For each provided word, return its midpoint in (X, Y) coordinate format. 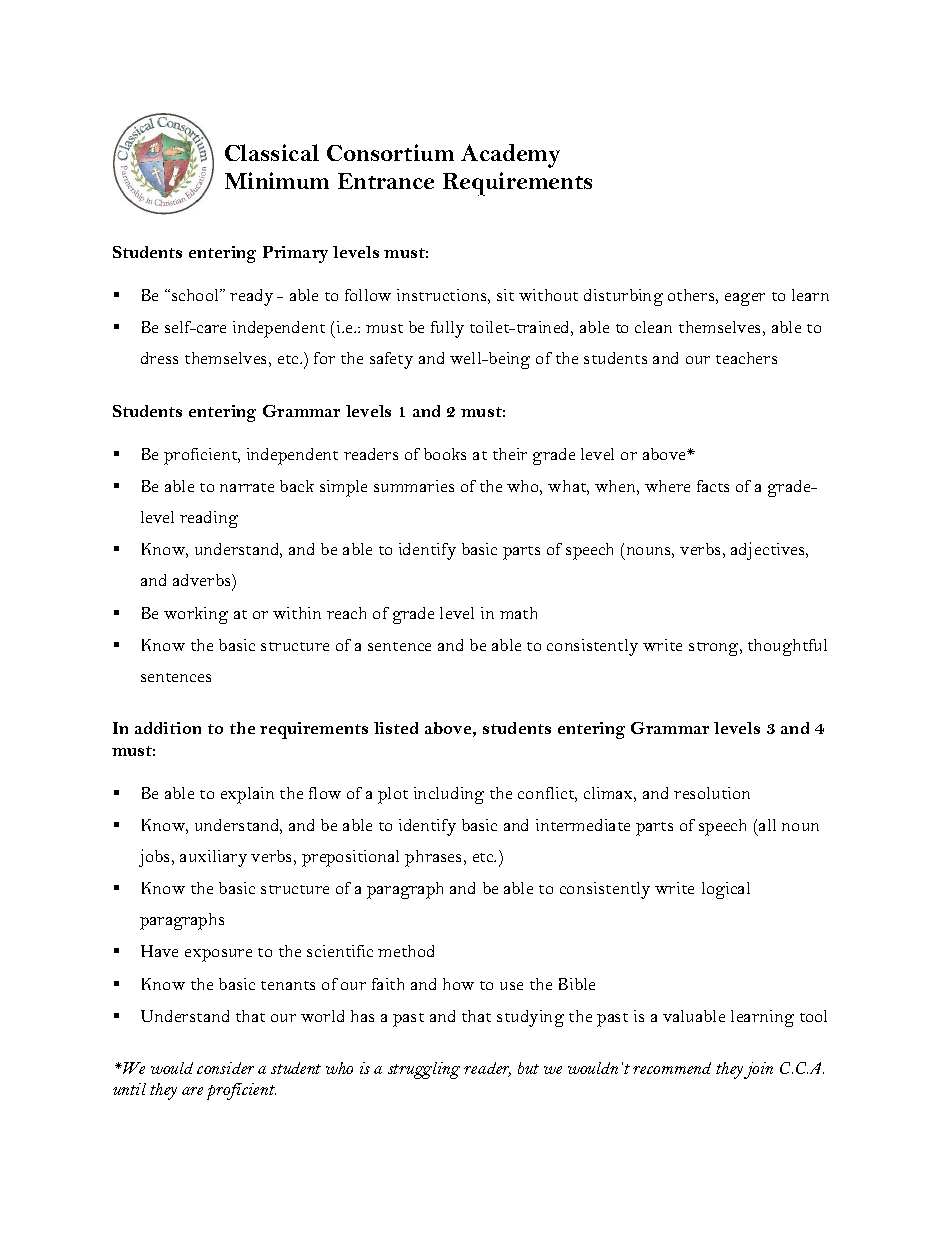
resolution (712, 793)
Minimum (277, 180)
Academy (510, 156)
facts (713, 486)
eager (745, 299)
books (445, 454)
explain (247, 795)
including (449, 795)
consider (225, 1068)
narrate (247, 487)
